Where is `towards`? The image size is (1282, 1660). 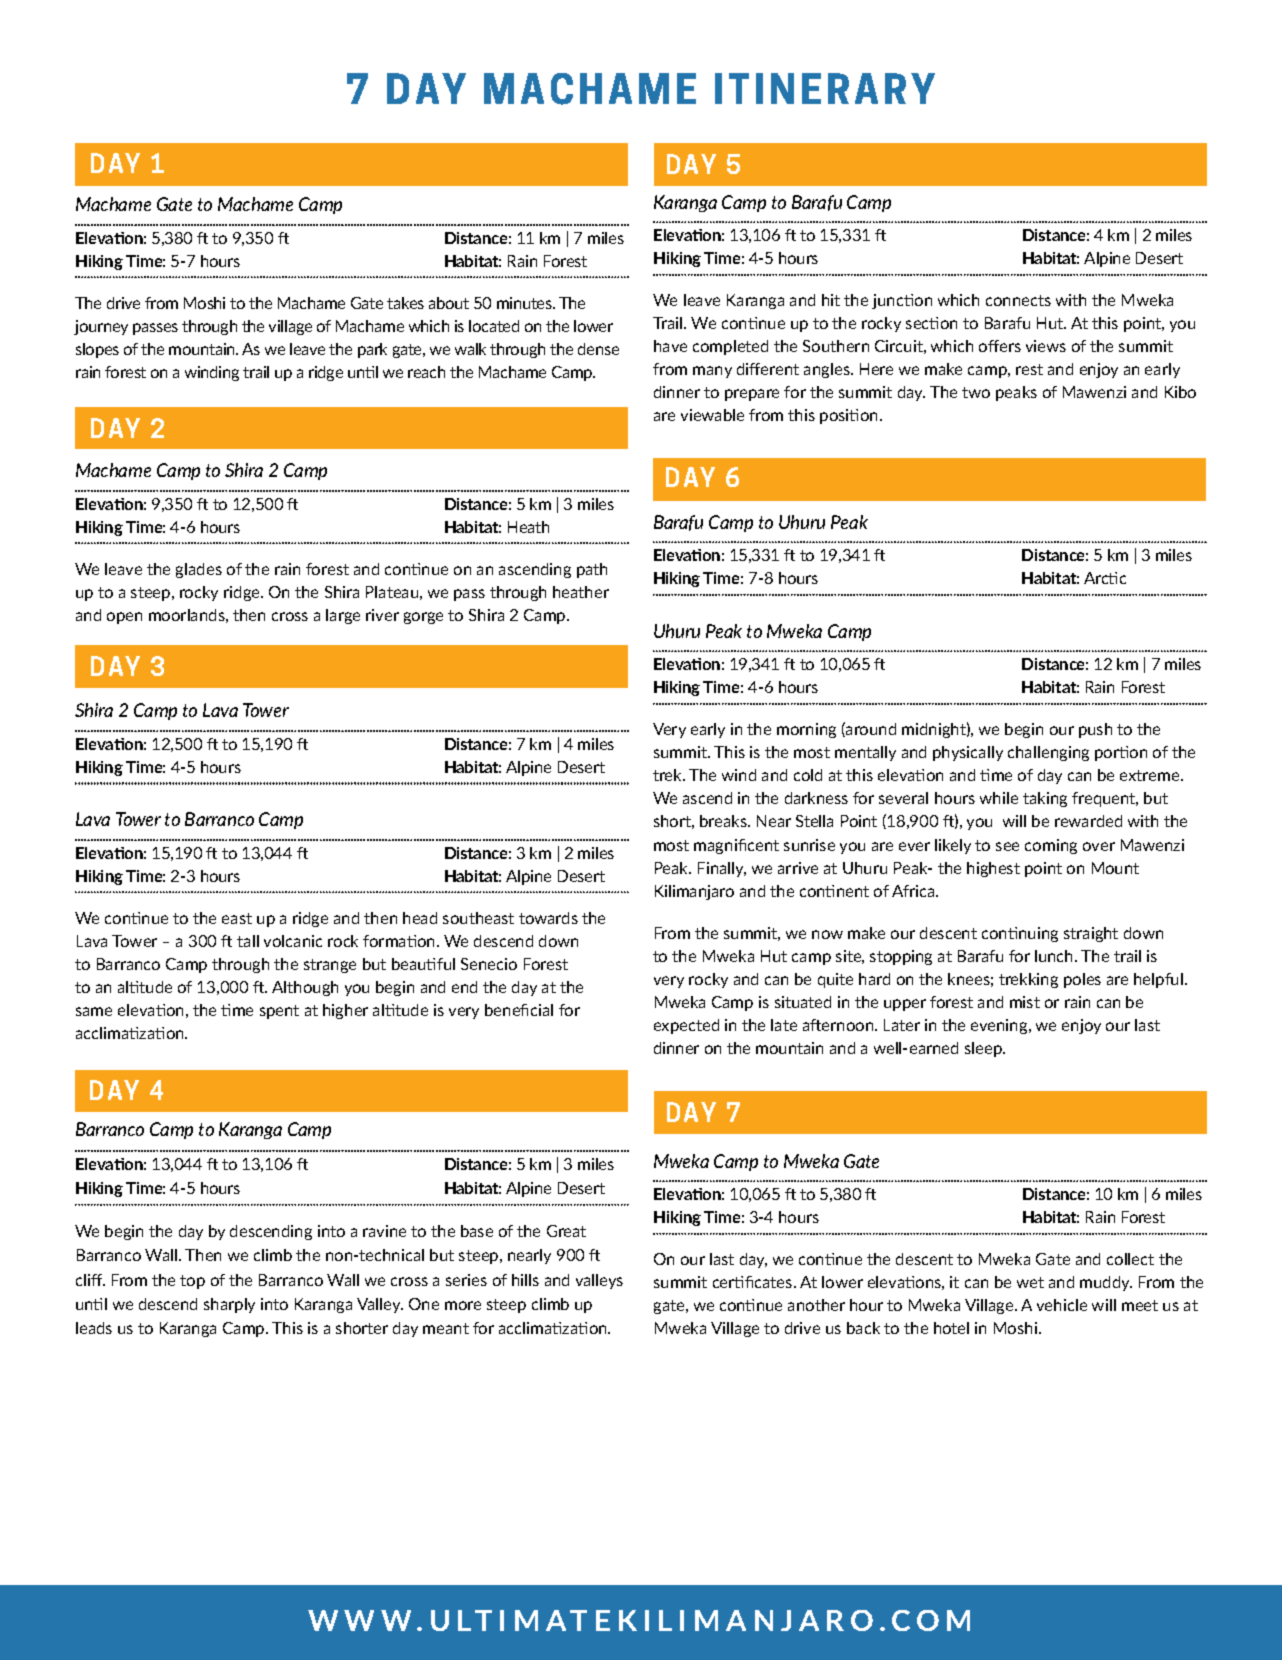 towards is located at coordinates (548, 918).
